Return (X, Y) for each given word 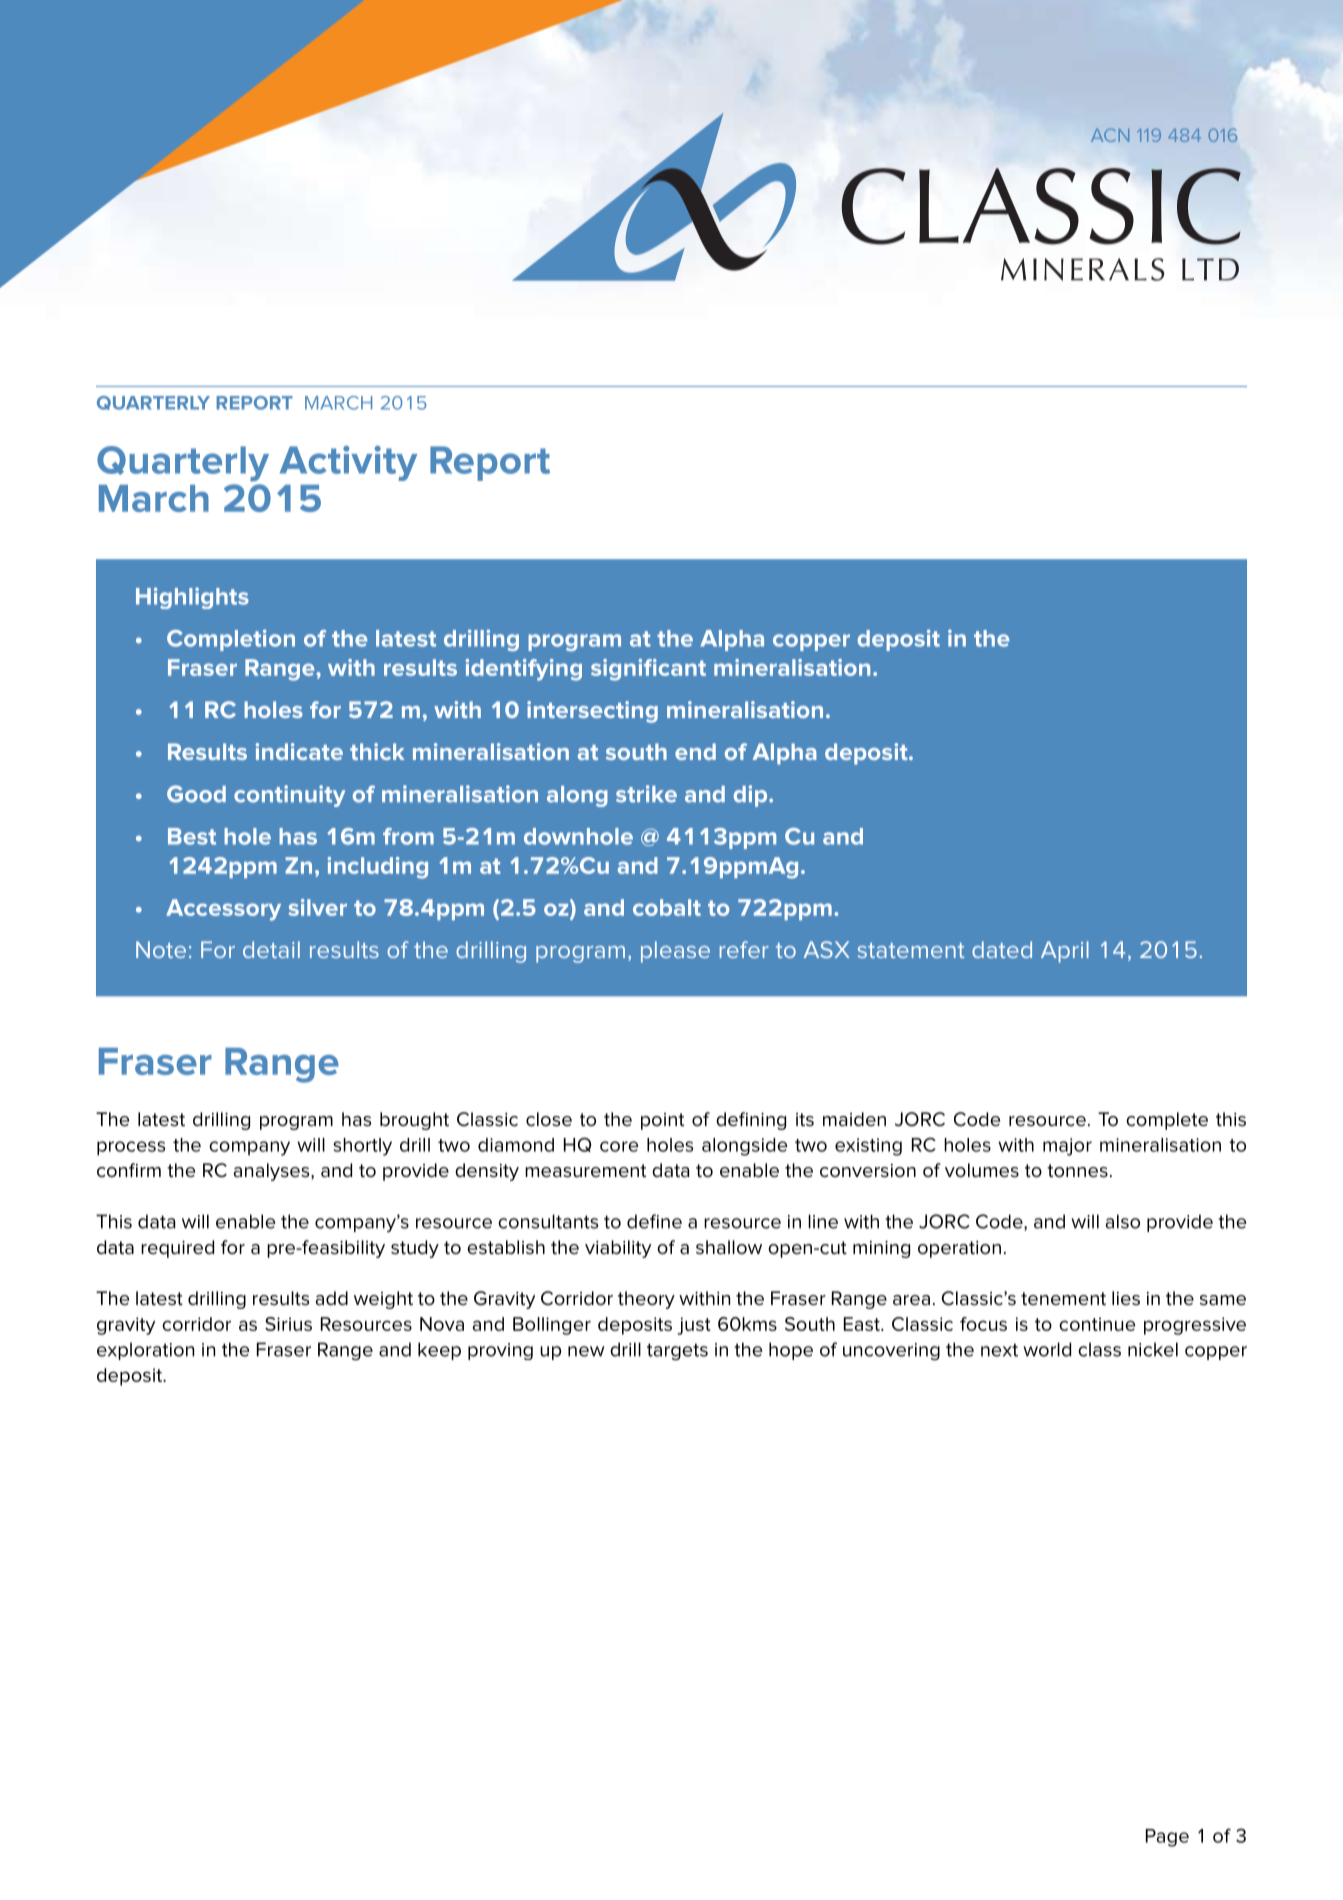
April (1065, 952)
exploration (145, 1351)
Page (1167, 1838)
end (695, 751)
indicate (299, 751)
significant (648, 670)
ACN (1110, 135)
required (177, 1249)
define (654, 1221)
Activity (348, 463)
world (1047, 1349)
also (1123, 1221)
